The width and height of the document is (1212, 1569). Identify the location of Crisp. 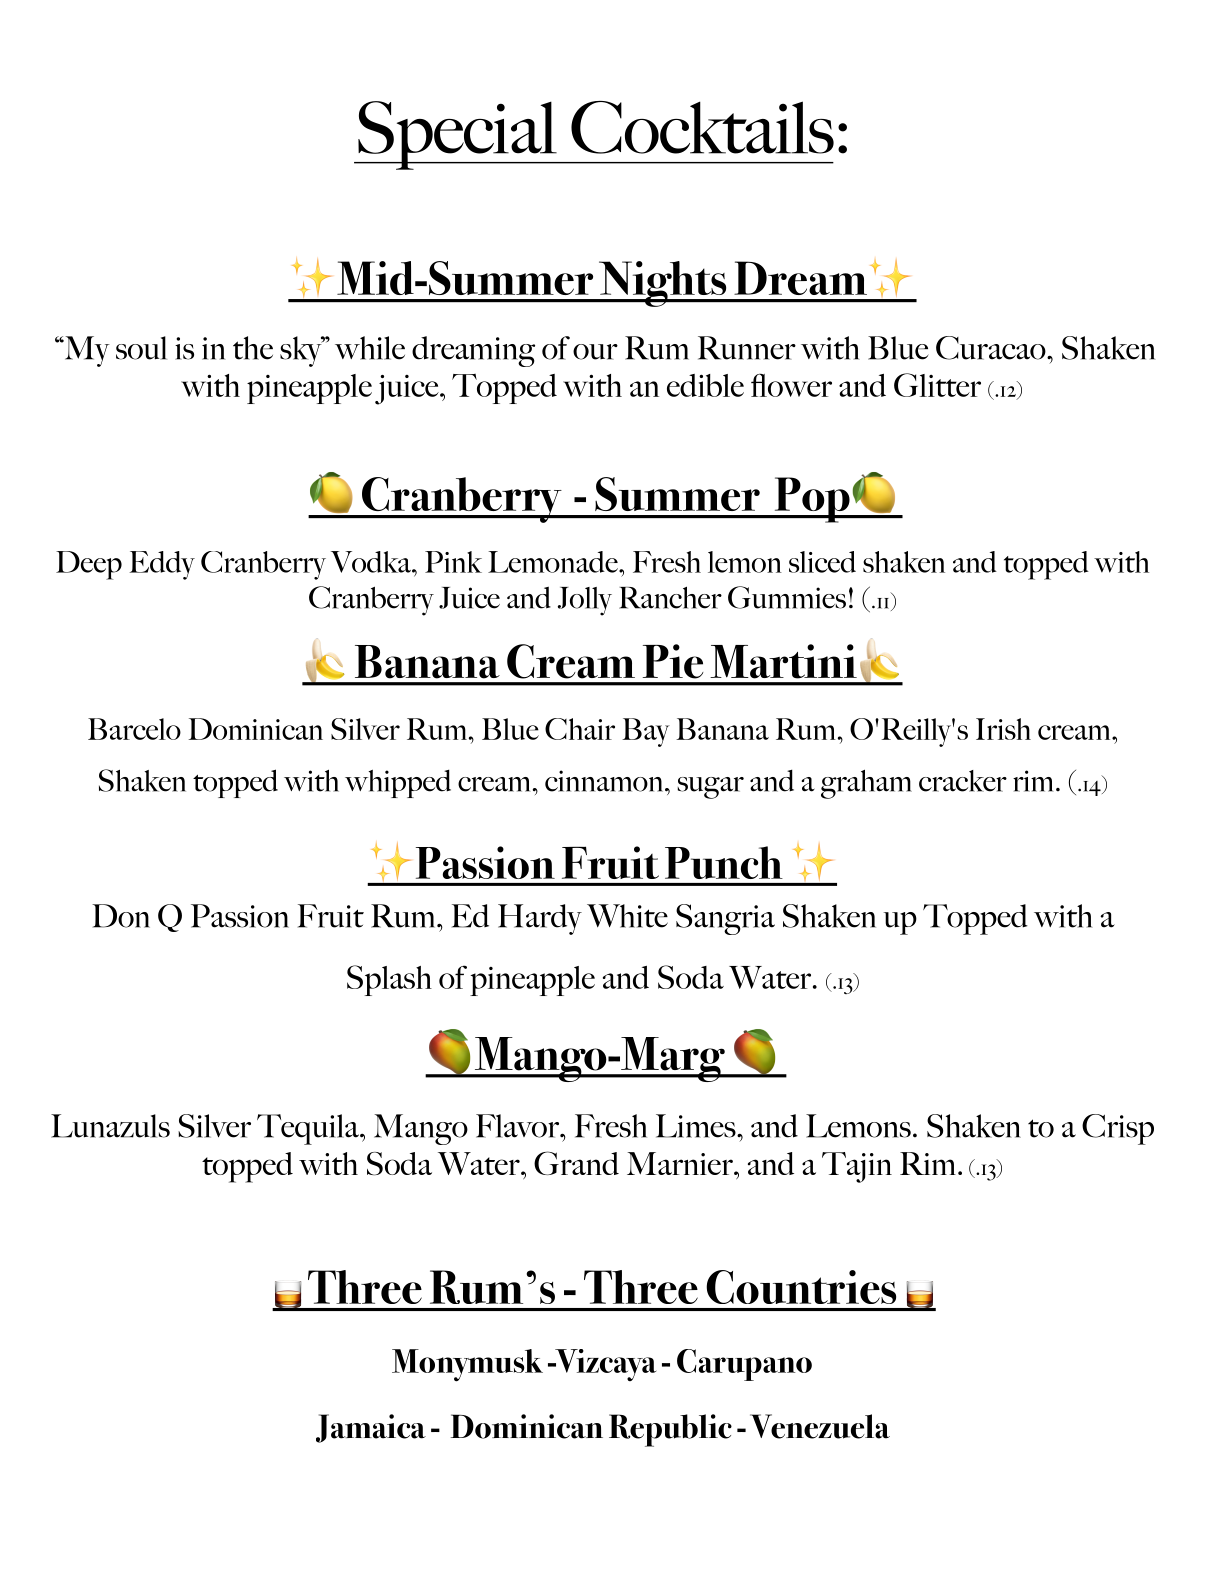
(1118, 1129).
